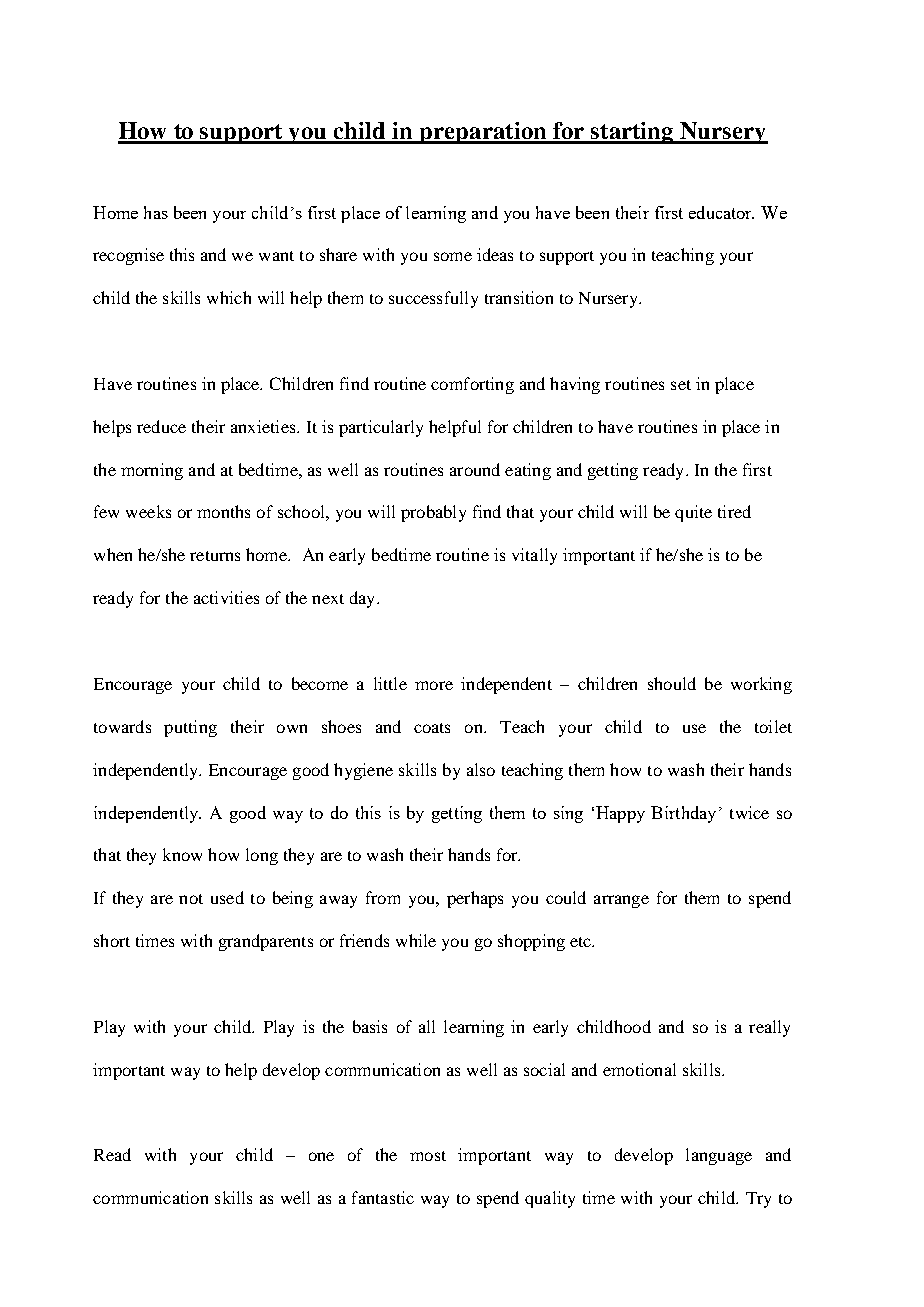 The height and width of the document is (1307, 924). What do you see at coordinates (475, 899) in the document?
I see `perhaps` at bounding box center [475, 899].
